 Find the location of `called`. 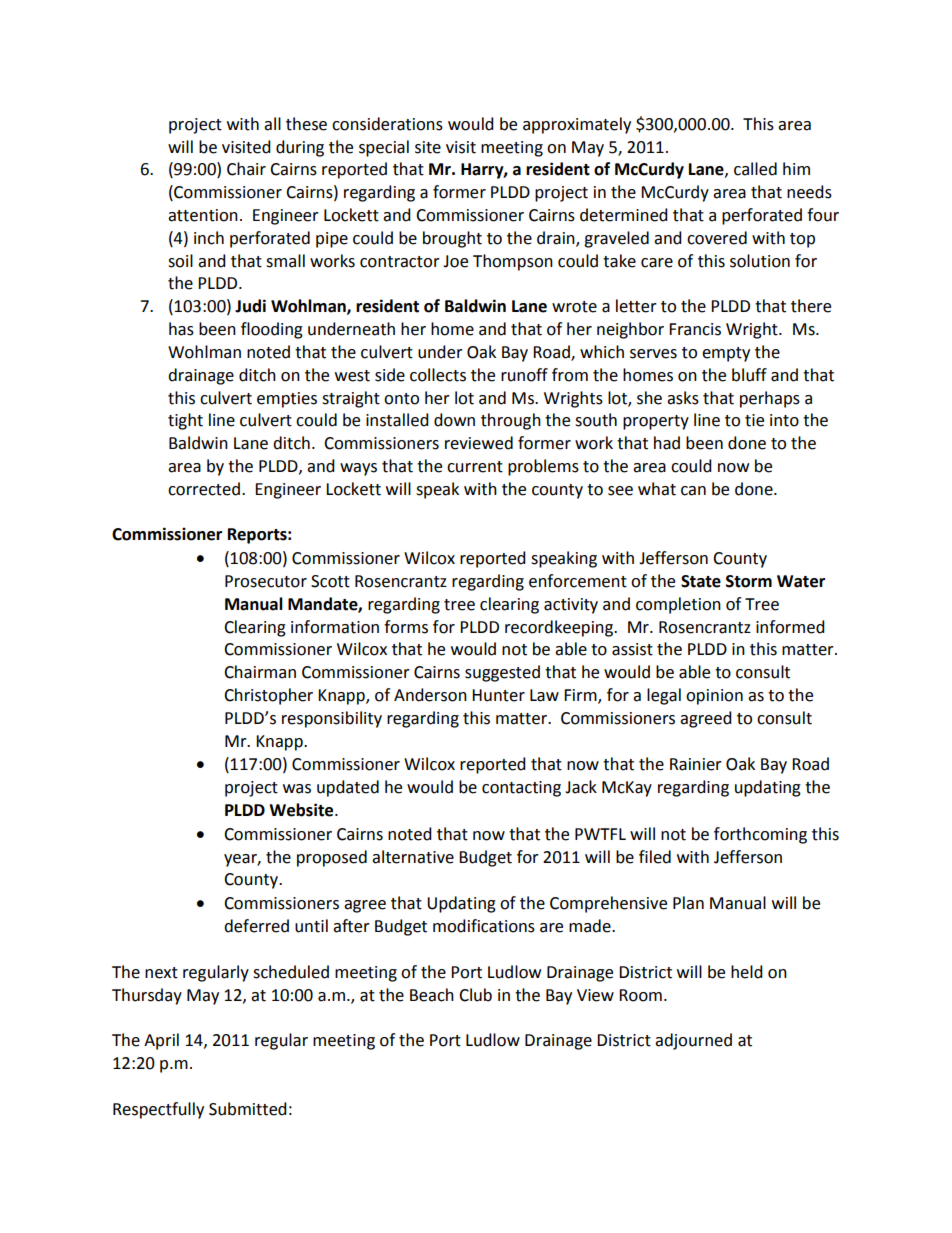

called is located at coordinates (755, 169).
